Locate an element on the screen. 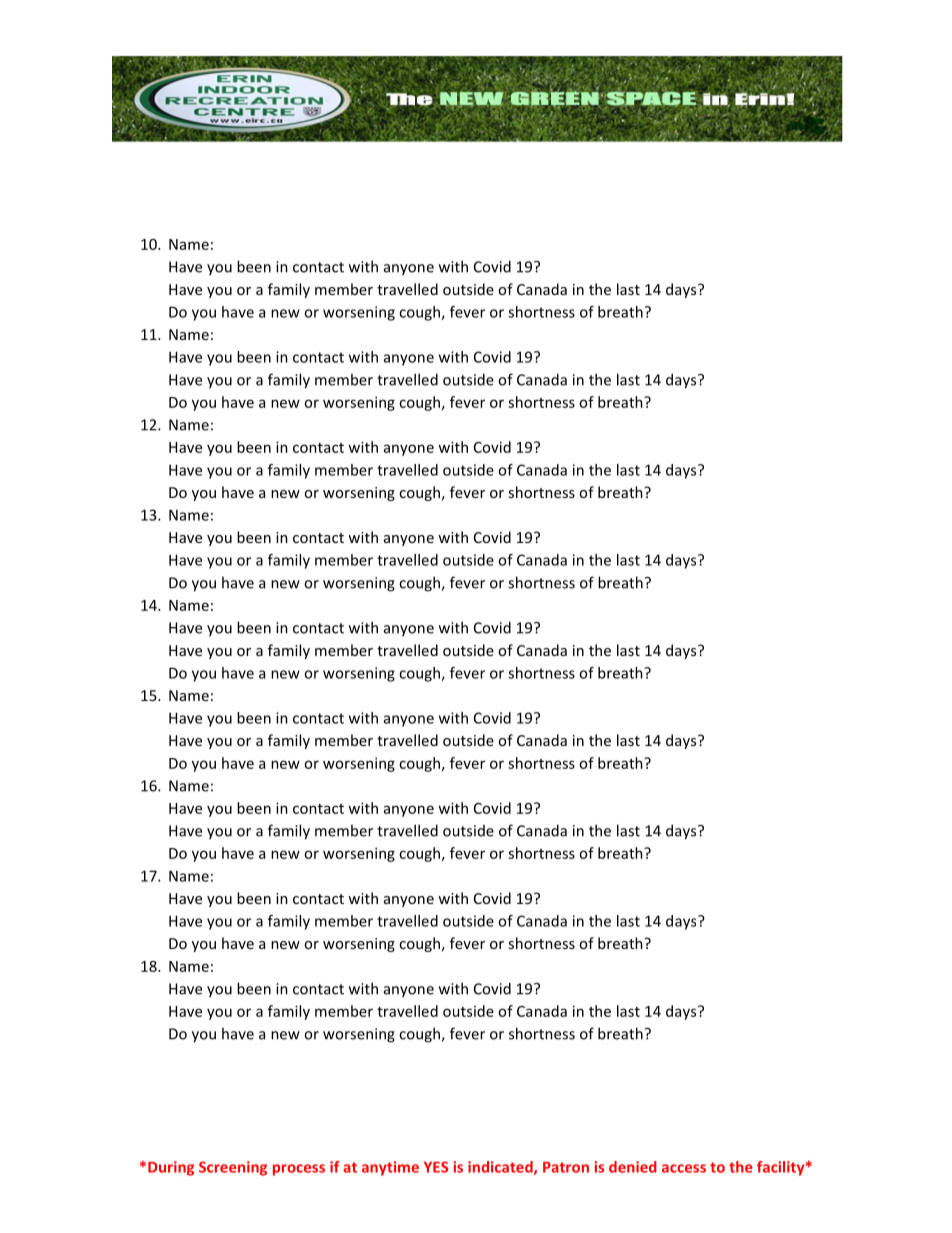  Screening is located at coordinates (233, 1168).
